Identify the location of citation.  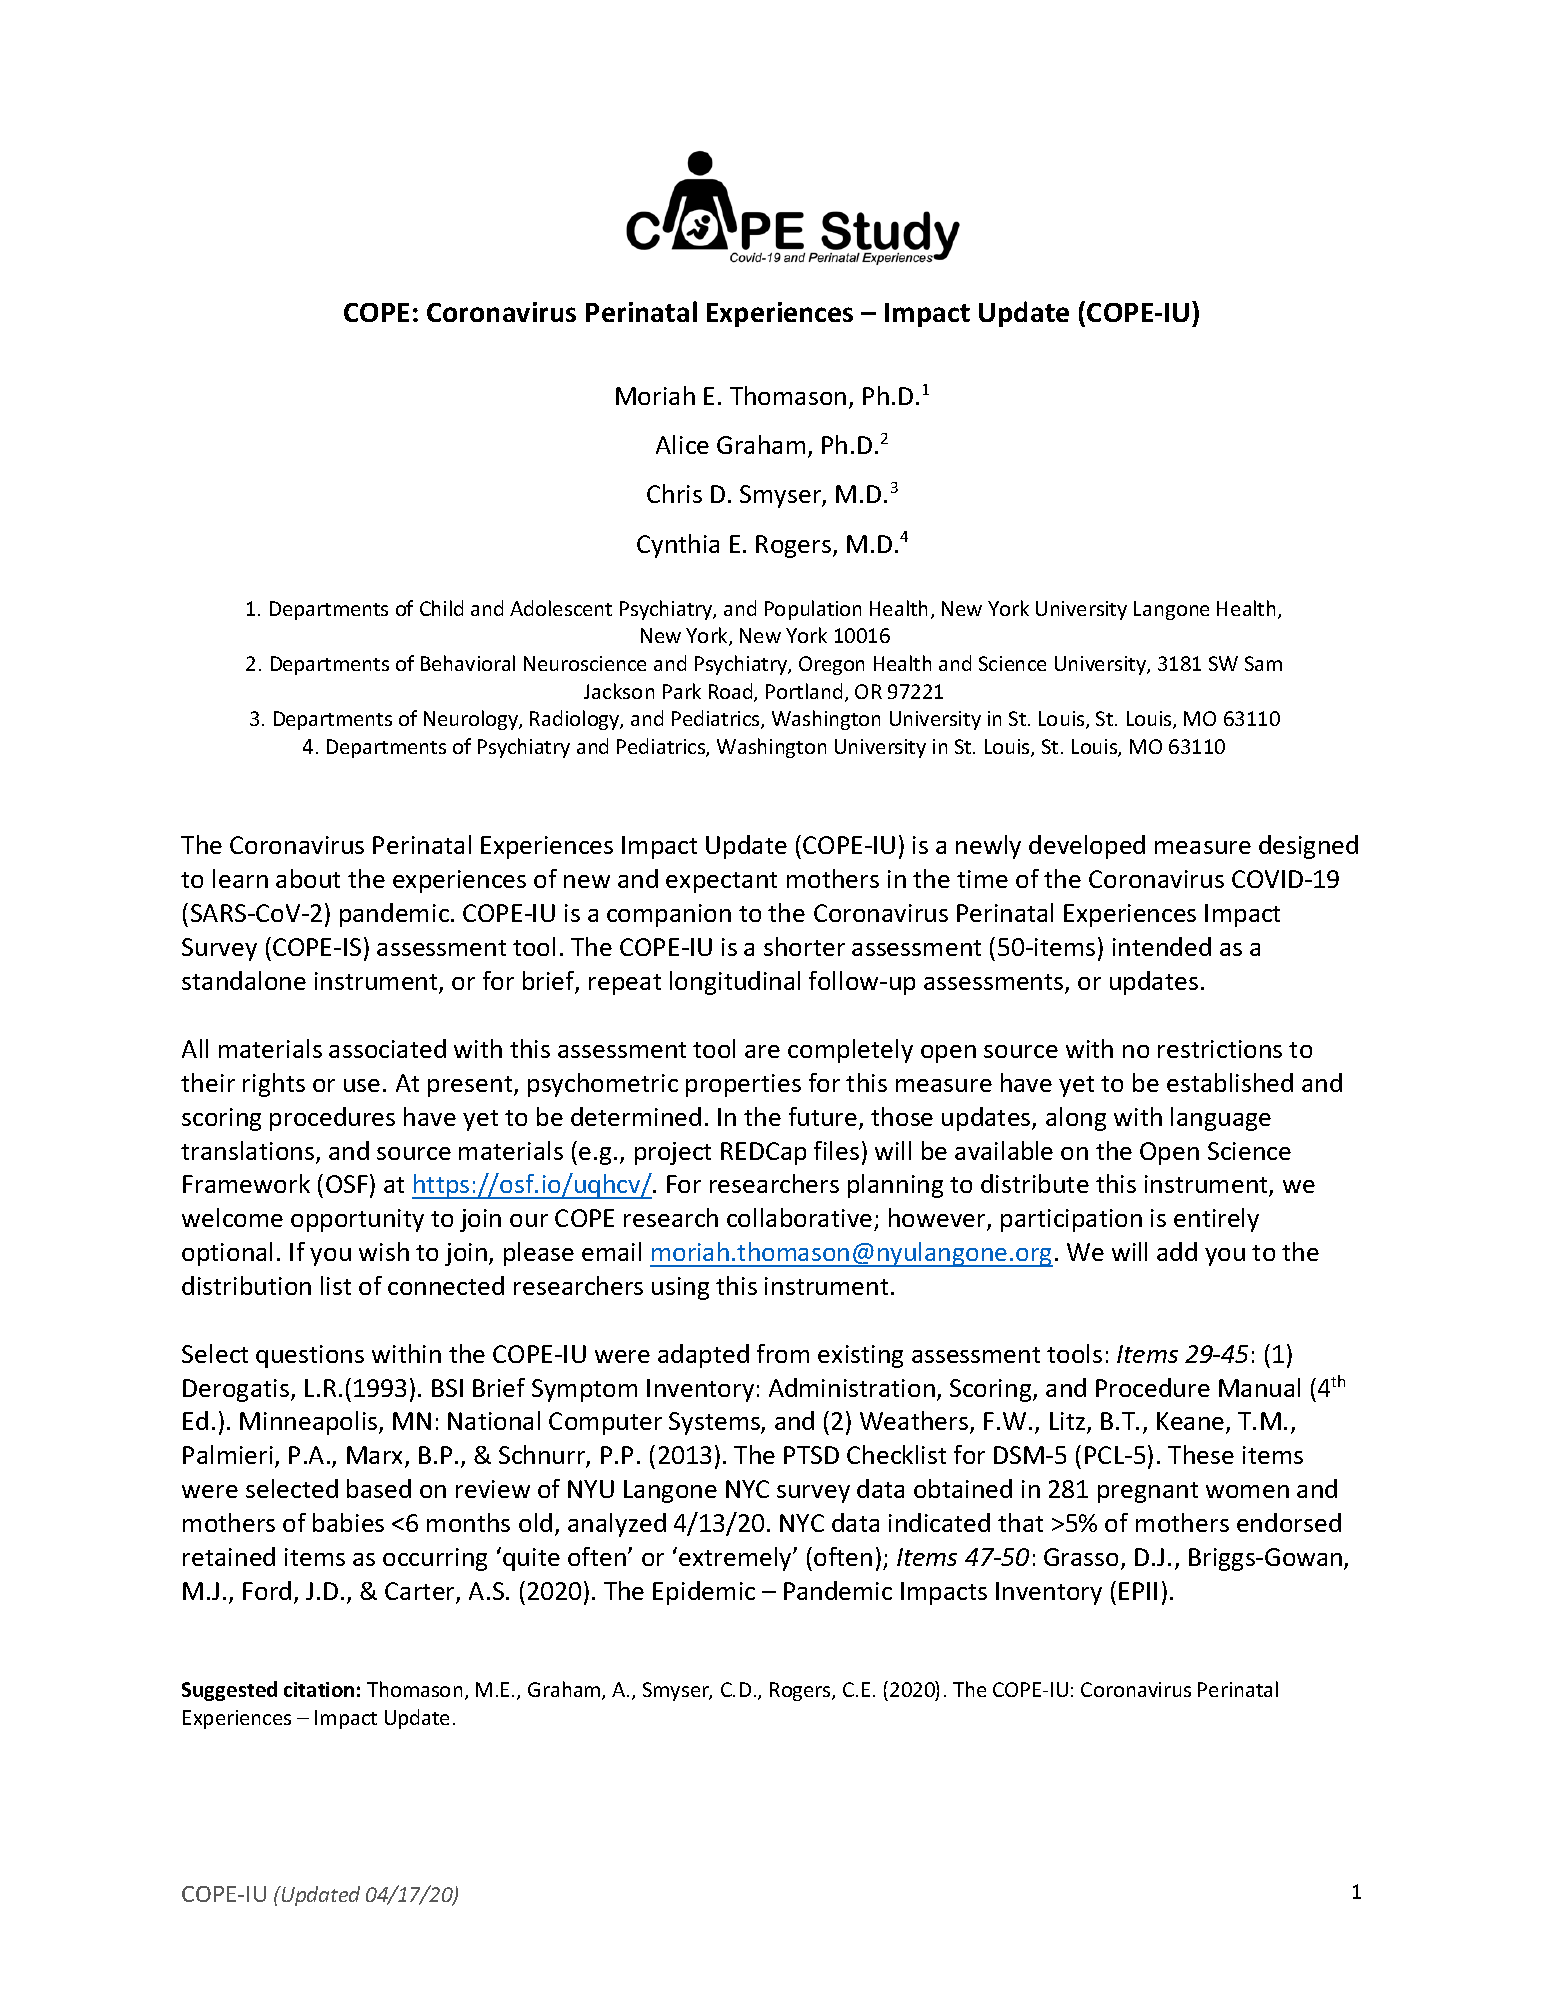
(319, 1689).
